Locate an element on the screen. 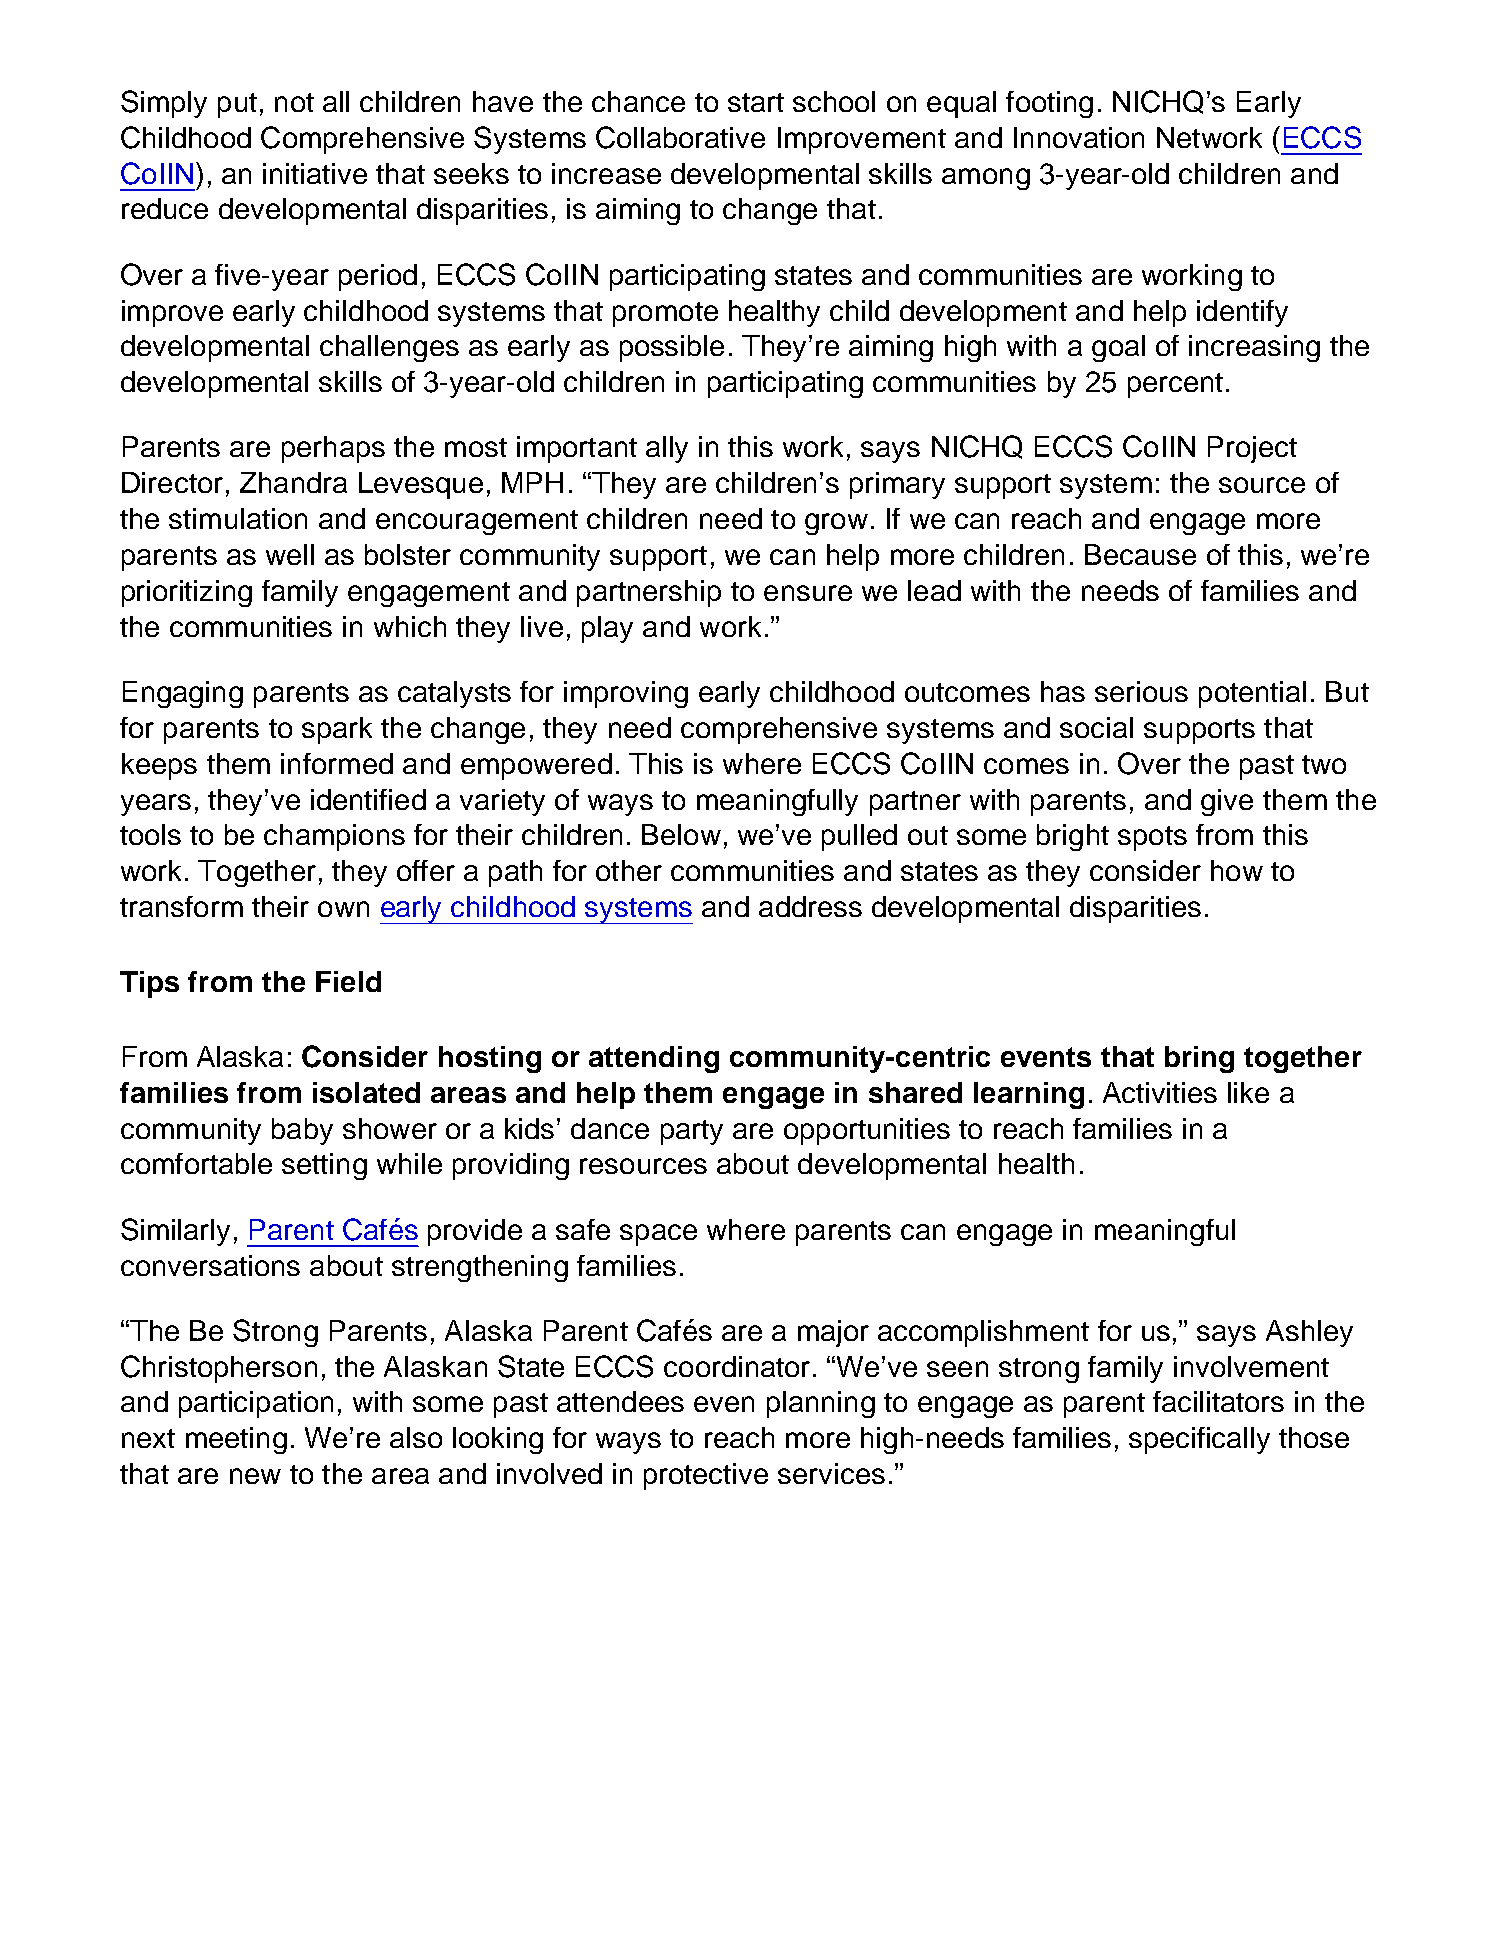 The width and height of the screenshot is (1498, 1938). attending is located at coordinates (654, 1059).
